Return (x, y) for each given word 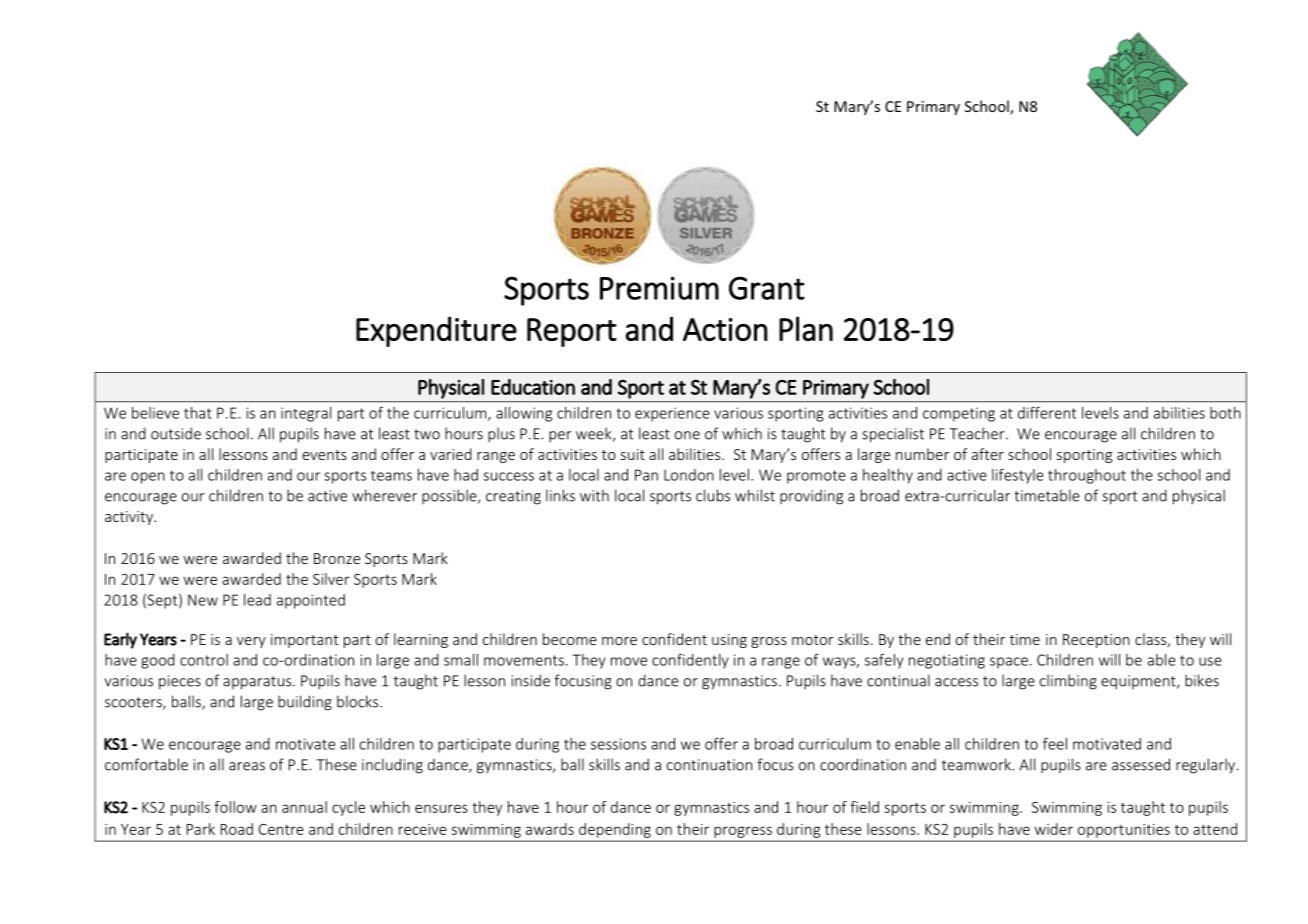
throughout (1087, 476)
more (619, 641)
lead (257, 600)
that (198, 413)
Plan (806, 328)
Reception (1096, 641)
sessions (618, 744)
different (1047, 413)
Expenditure (436, 331)
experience (672, 414)
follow (235, 807)
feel (1055, 744)
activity (130, 518)
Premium (659, 288)
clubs (713, 495)
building (305, 703)
